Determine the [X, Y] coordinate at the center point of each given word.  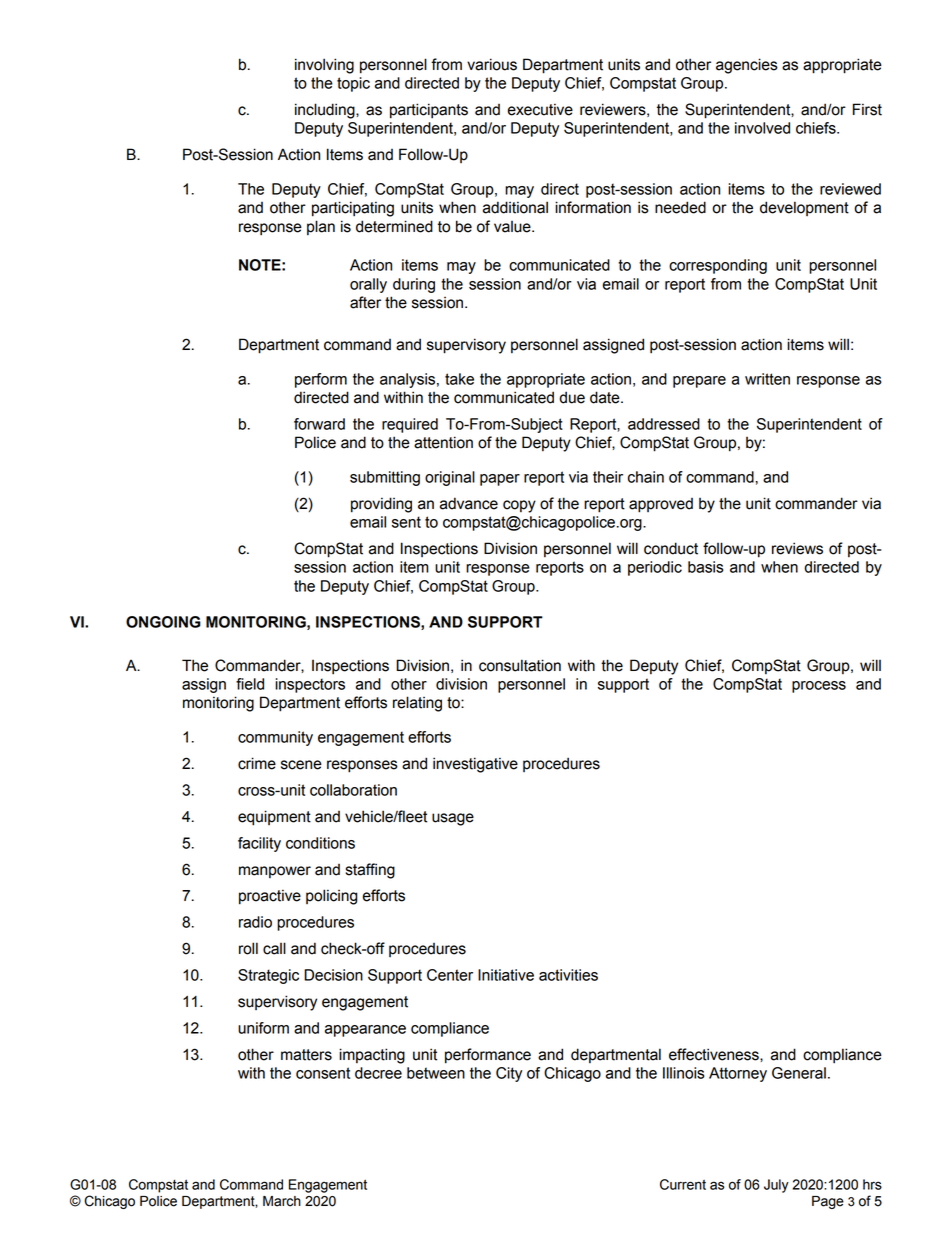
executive [540, 109]
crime [257, 763]
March [282, 1201]
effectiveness [715, 1054]
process [819, 687]
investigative [475, 765]
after [365, 302]
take [459, 379]
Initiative [506, 975]
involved [762, 128]
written [767, 379]
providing [381, 505]
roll [248, 948]
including [326, 111]
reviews [797, 548]
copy [519, 506]
